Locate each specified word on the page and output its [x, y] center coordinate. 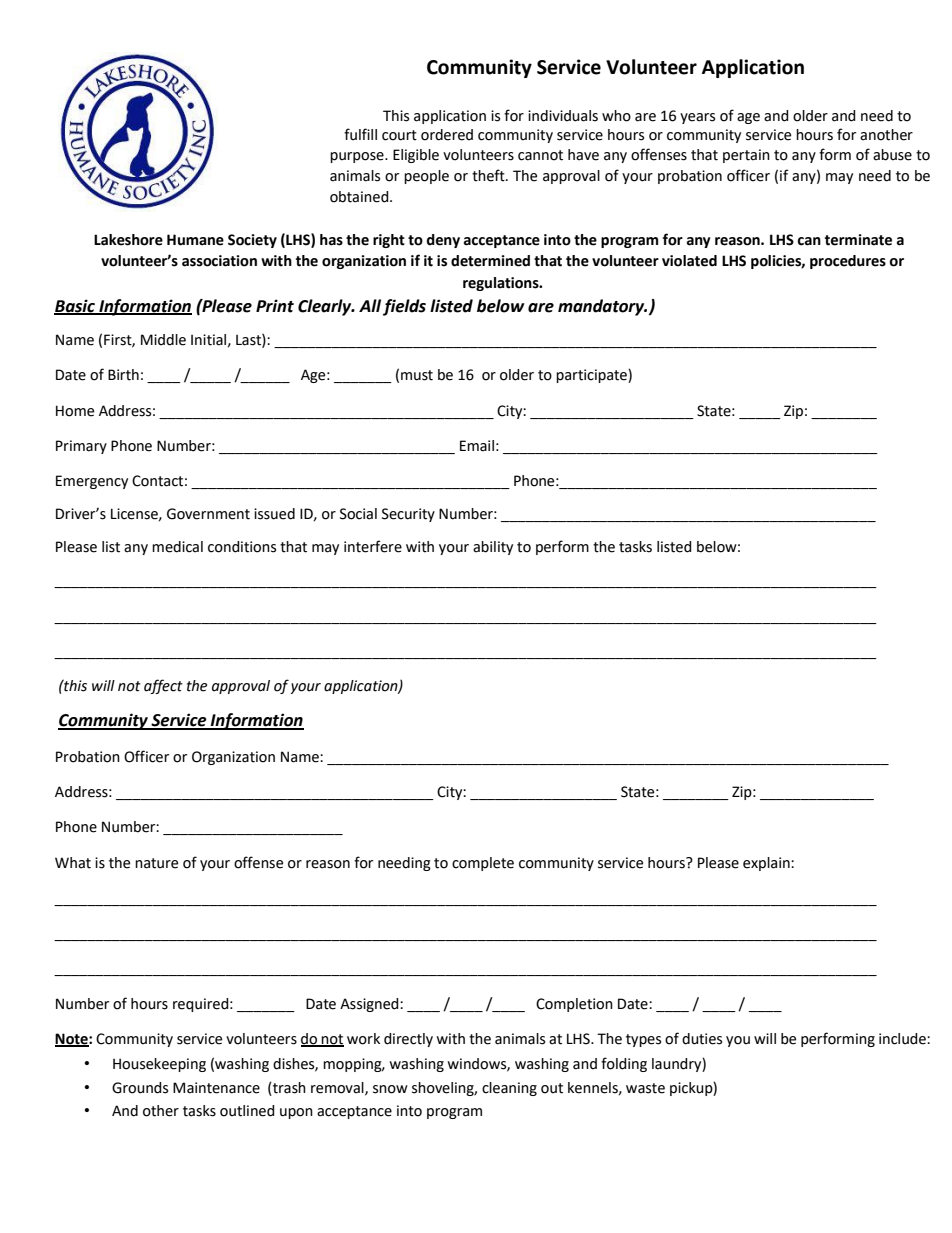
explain [767, 864]
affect [163, 686]
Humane [195, 240]
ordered [447, 135]
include [903, 1039]
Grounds [140, 1088]
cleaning [509, 1089]
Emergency [92, 482]
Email [477, 446]
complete [483, 864]
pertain [746, 156]
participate [592, 376]
